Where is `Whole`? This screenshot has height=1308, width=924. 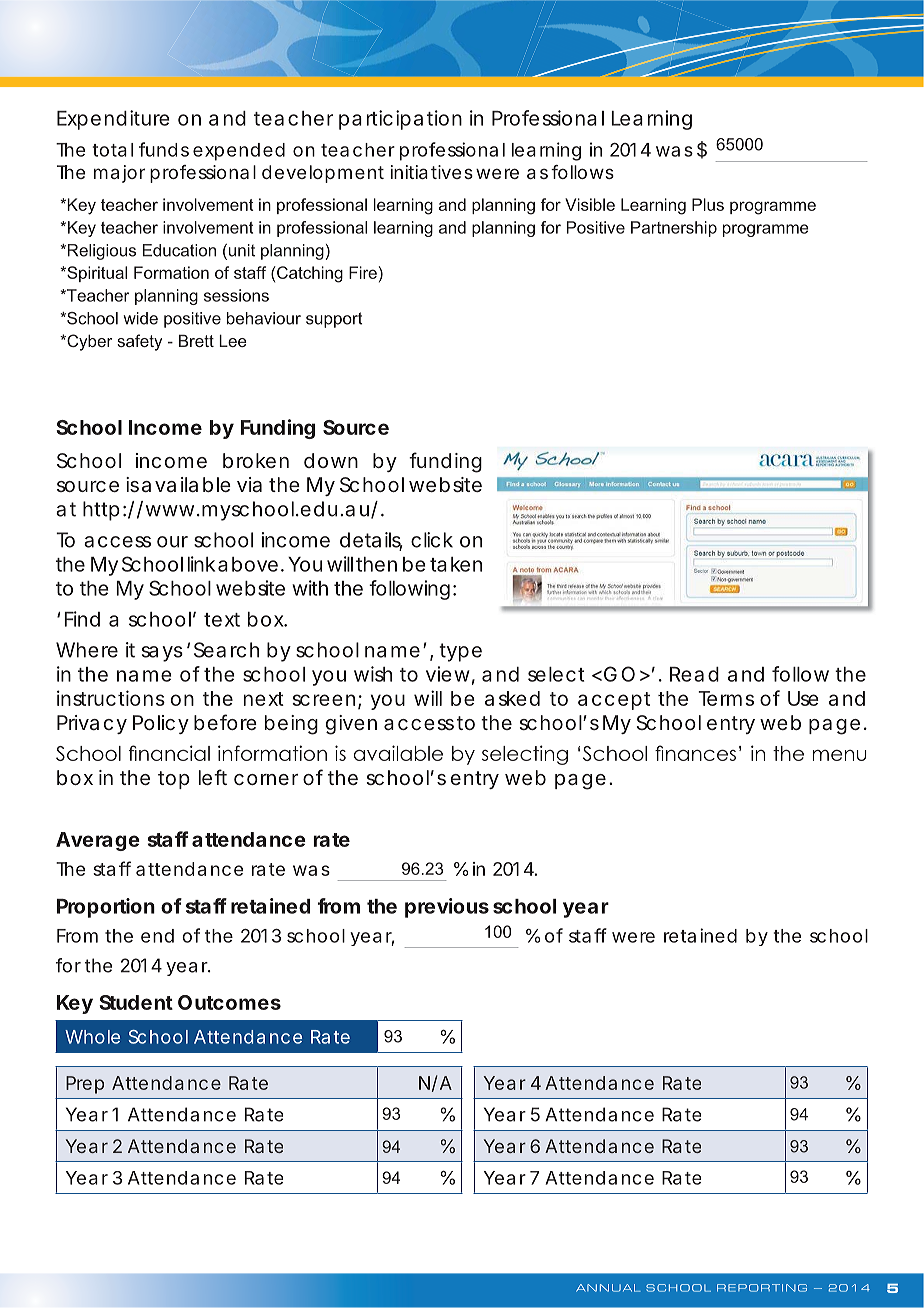
Whole is located at coordinates (92, 1037).
